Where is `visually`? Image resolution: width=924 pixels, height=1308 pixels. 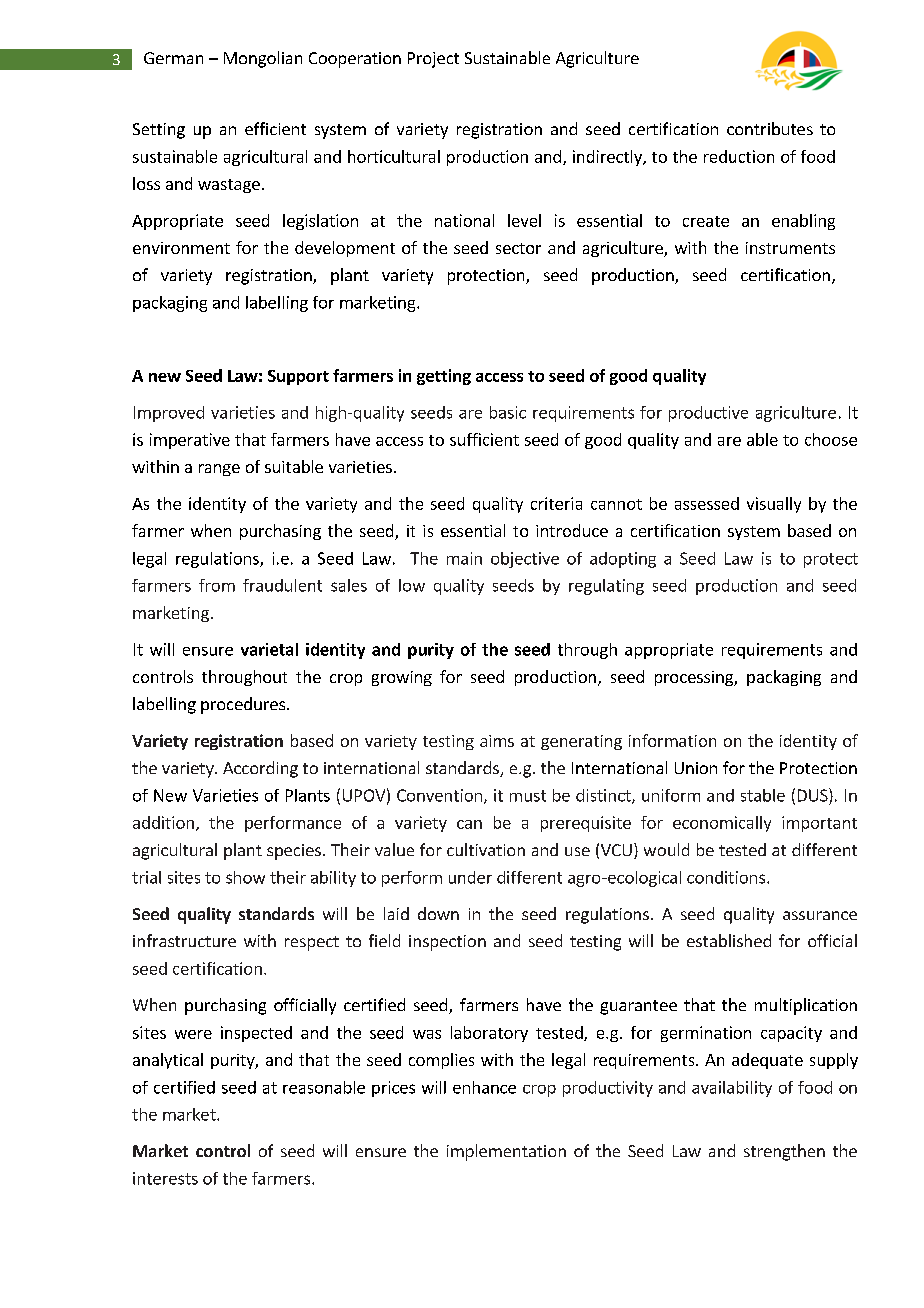
visually is located at coordinates (774, 505).
